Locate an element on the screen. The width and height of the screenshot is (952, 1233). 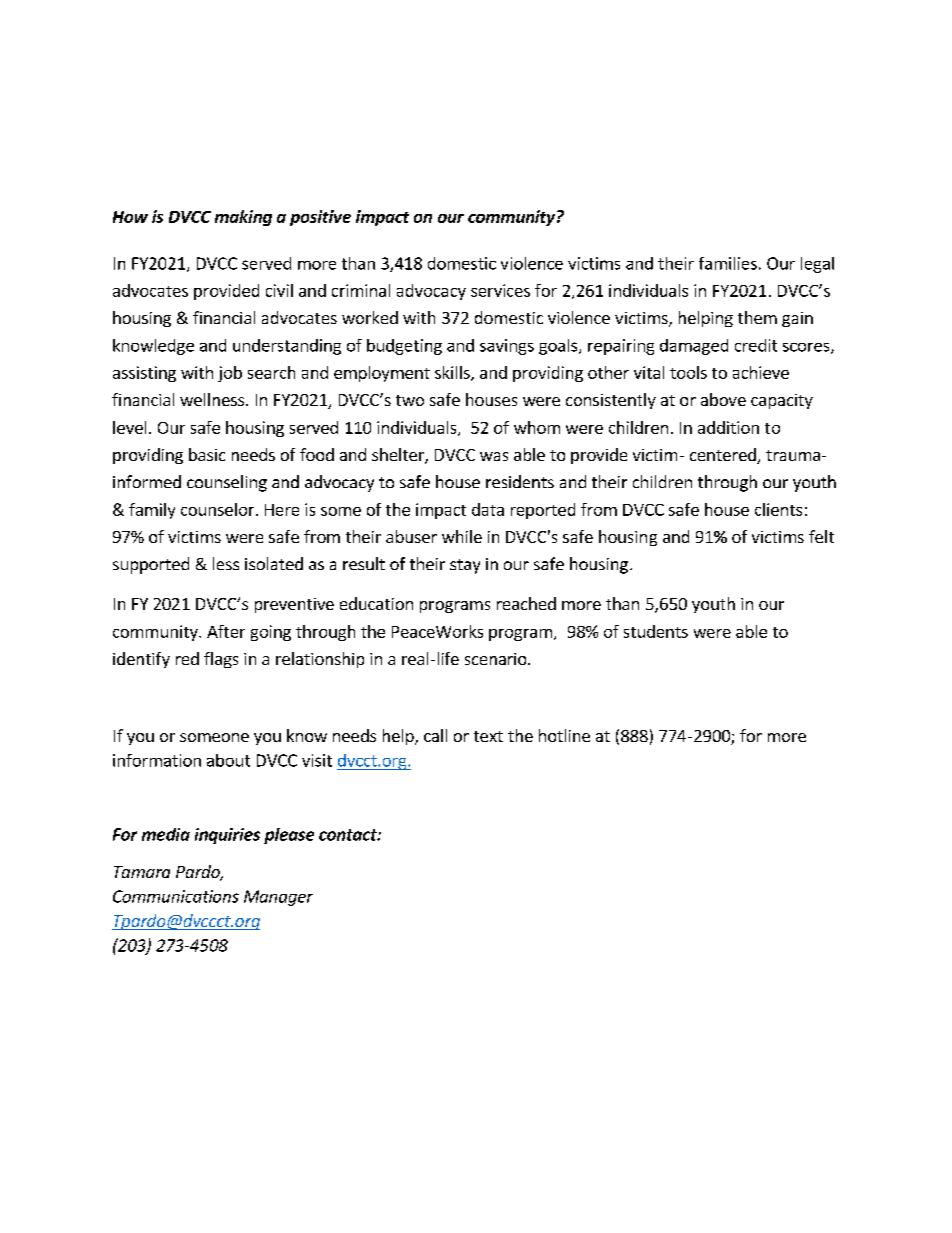
flags is located at coordinates (221, 660).
